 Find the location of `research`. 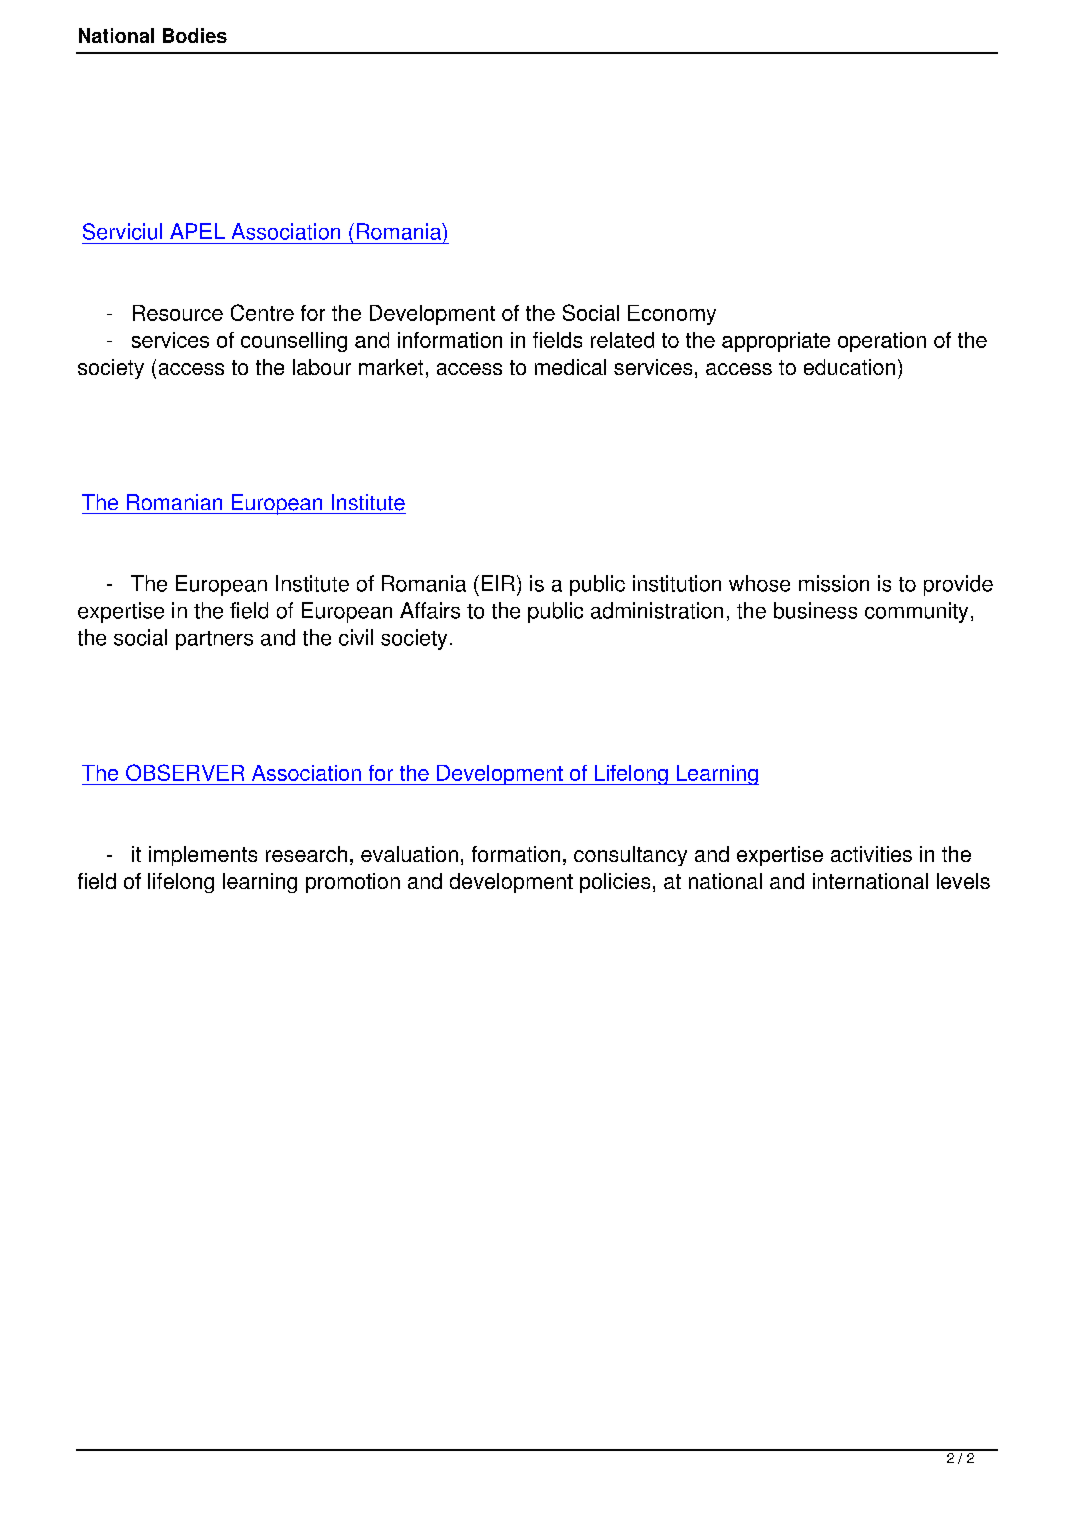

research is located at coordinates (306, 854).
